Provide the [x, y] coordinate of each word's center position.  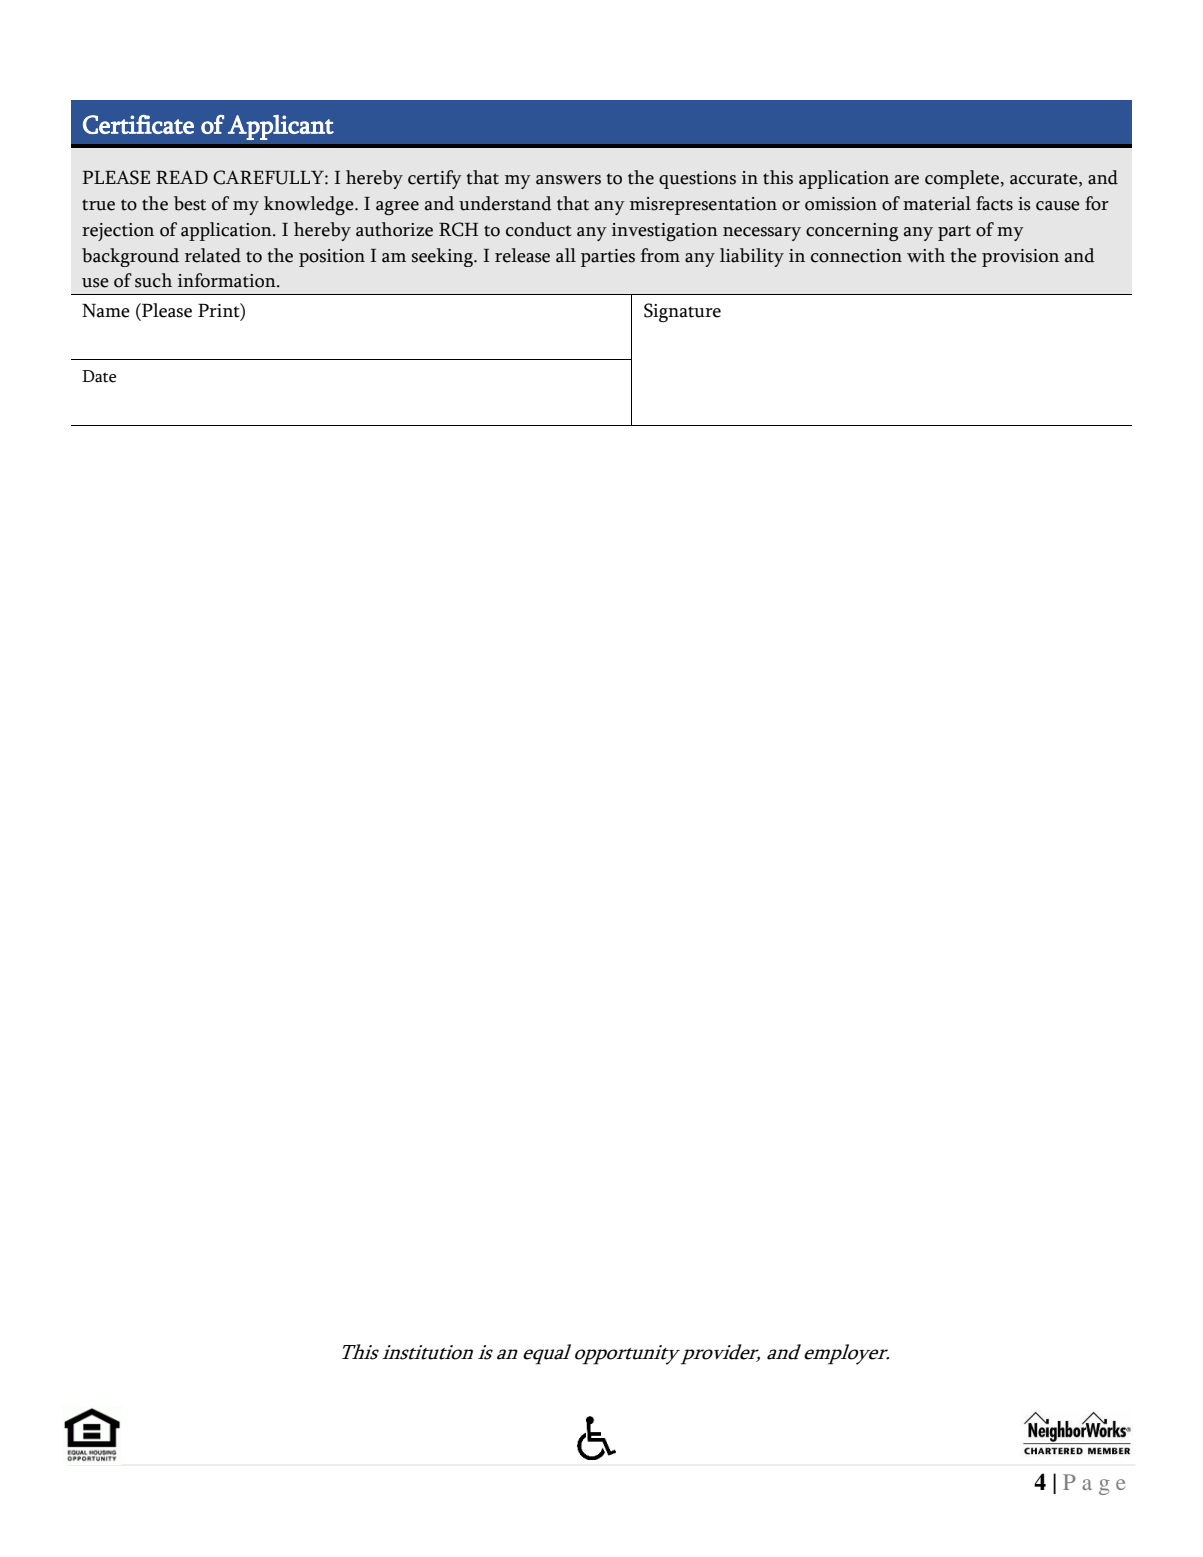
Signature [682, 313]
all [566, 255]
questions [697, 180]
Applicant [281, 127]
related [213, 255]
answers [568, 180]
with [926, 255]
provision [1020, 258]
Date [99, 376]
